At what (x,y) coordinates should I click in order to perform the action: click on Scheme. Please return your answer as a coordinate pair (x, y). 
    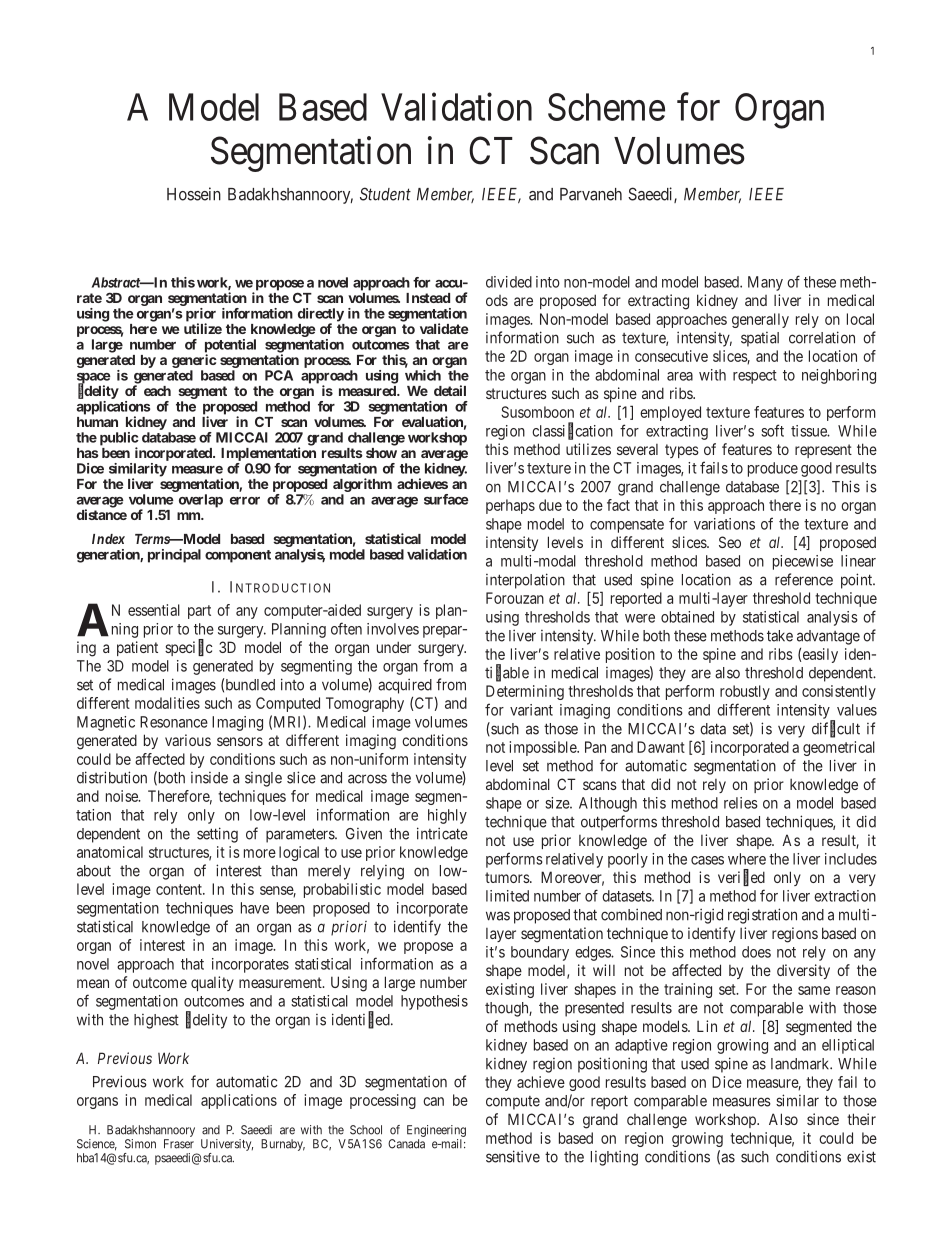
    Looking at the image, I should click on (606, 107).
